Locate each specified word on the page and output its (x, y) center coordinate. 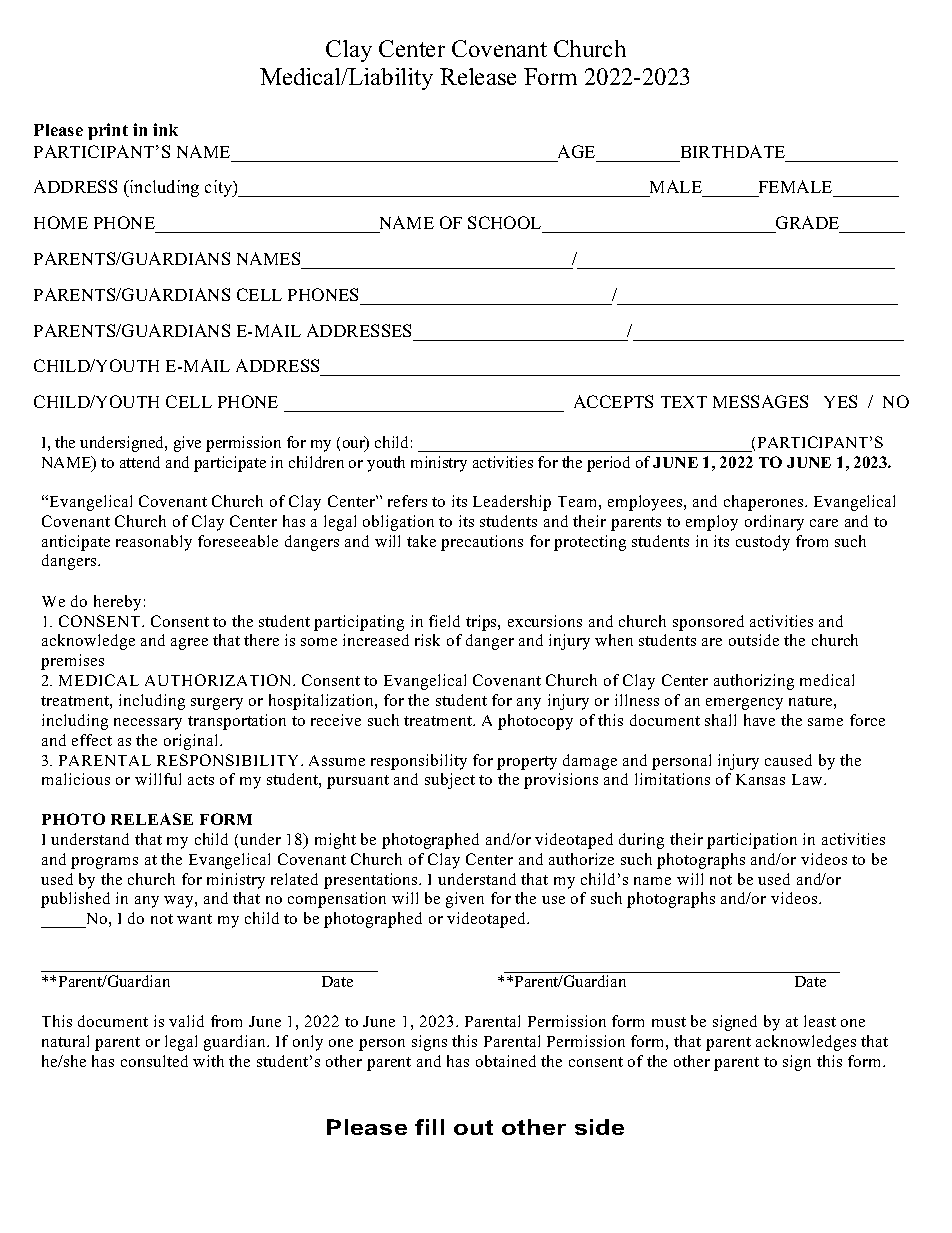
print (108, 131)
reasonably (154, 543)
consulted (154, 1061)
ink (165, 129)
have (759, 720)
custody (763, 543)
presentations (372, 881)
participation (752, 841)
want (194, 919)
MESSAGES (760, 401)
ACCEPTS (613, 401)
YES (840, 401)
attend (140, 462)
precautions (482, 543)
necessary (148, 724)
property (527, 763)
